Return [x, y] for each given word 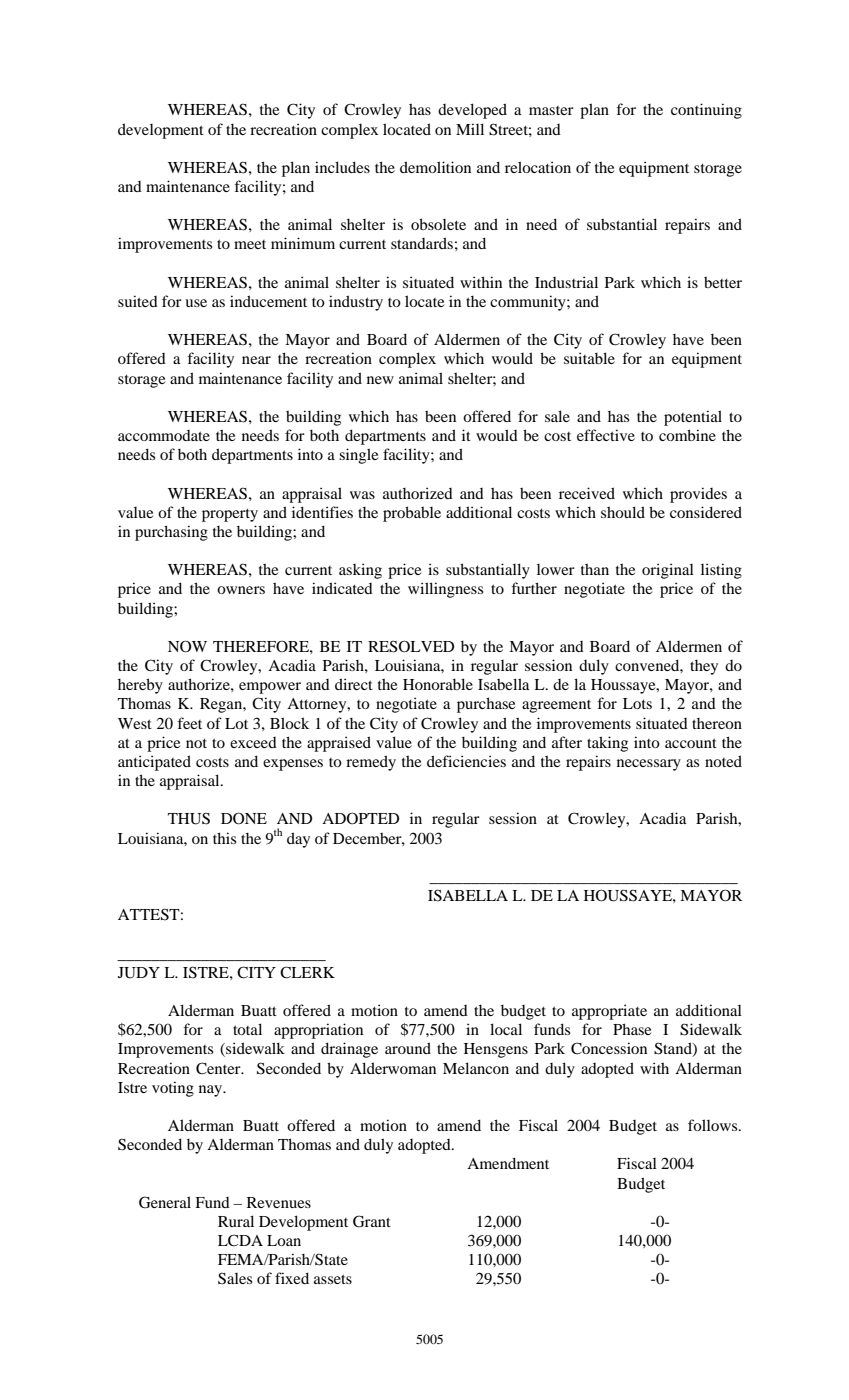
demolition [435, 167]
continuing [706, 111]
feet [189, 723]
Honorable [438, 684]
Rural [236, 1221]
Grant [372, 1221]
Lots [637, 703]
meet [250, 244]
